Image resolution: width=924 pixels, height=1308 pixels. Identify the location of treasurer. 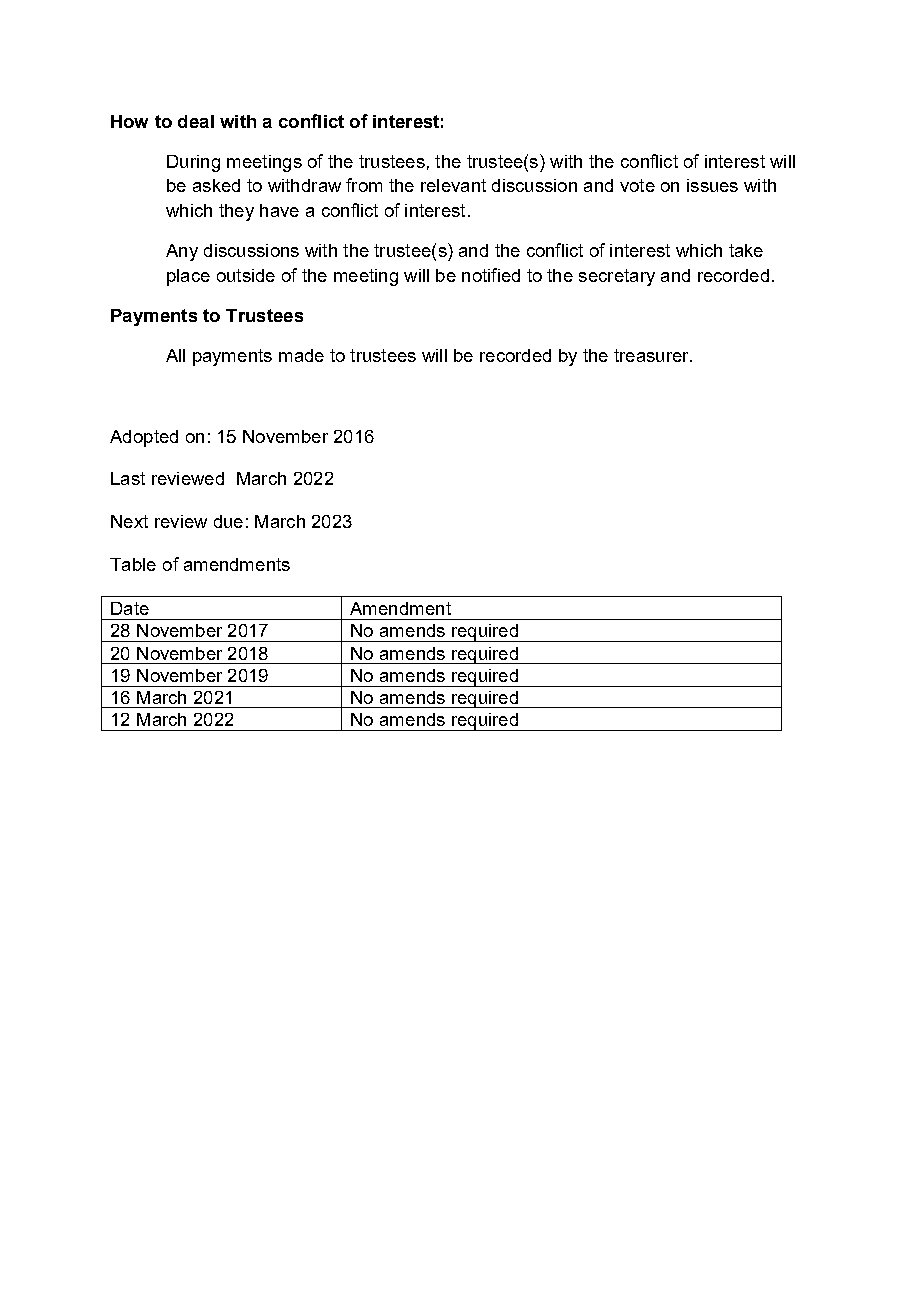
(652, 355).
